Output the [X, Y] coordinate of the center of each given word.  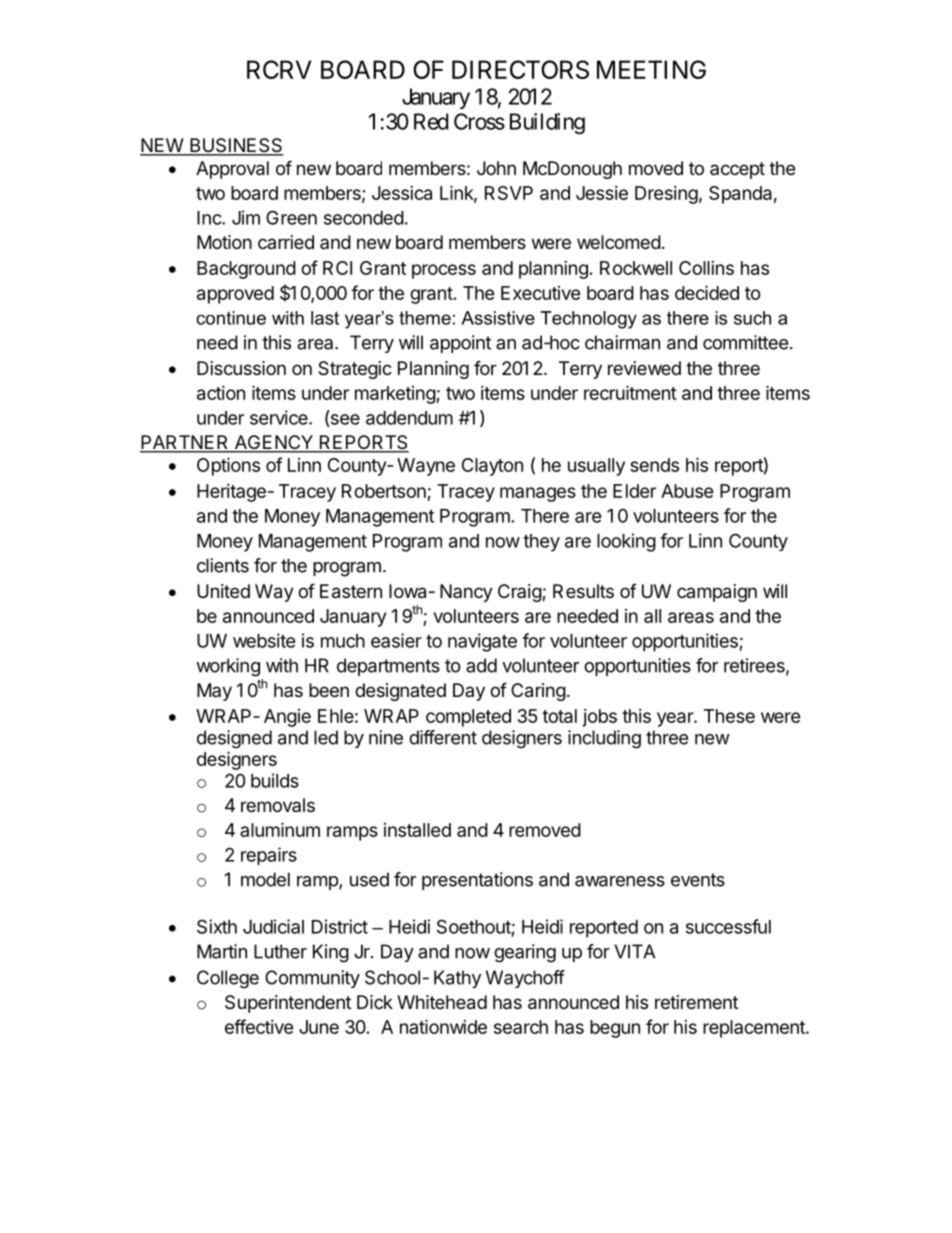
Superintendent [288, 1004]
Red [431, 121]
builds [275, 780]
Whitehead [442, 1002]
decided [707, 292]
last [325, 318]
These [729, 716]
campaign [717, 593]
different [443, 737]
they [541, 543]
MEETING [651, 69]
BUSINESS [236, 146]
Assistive [498, 318]
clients [223, 565]
